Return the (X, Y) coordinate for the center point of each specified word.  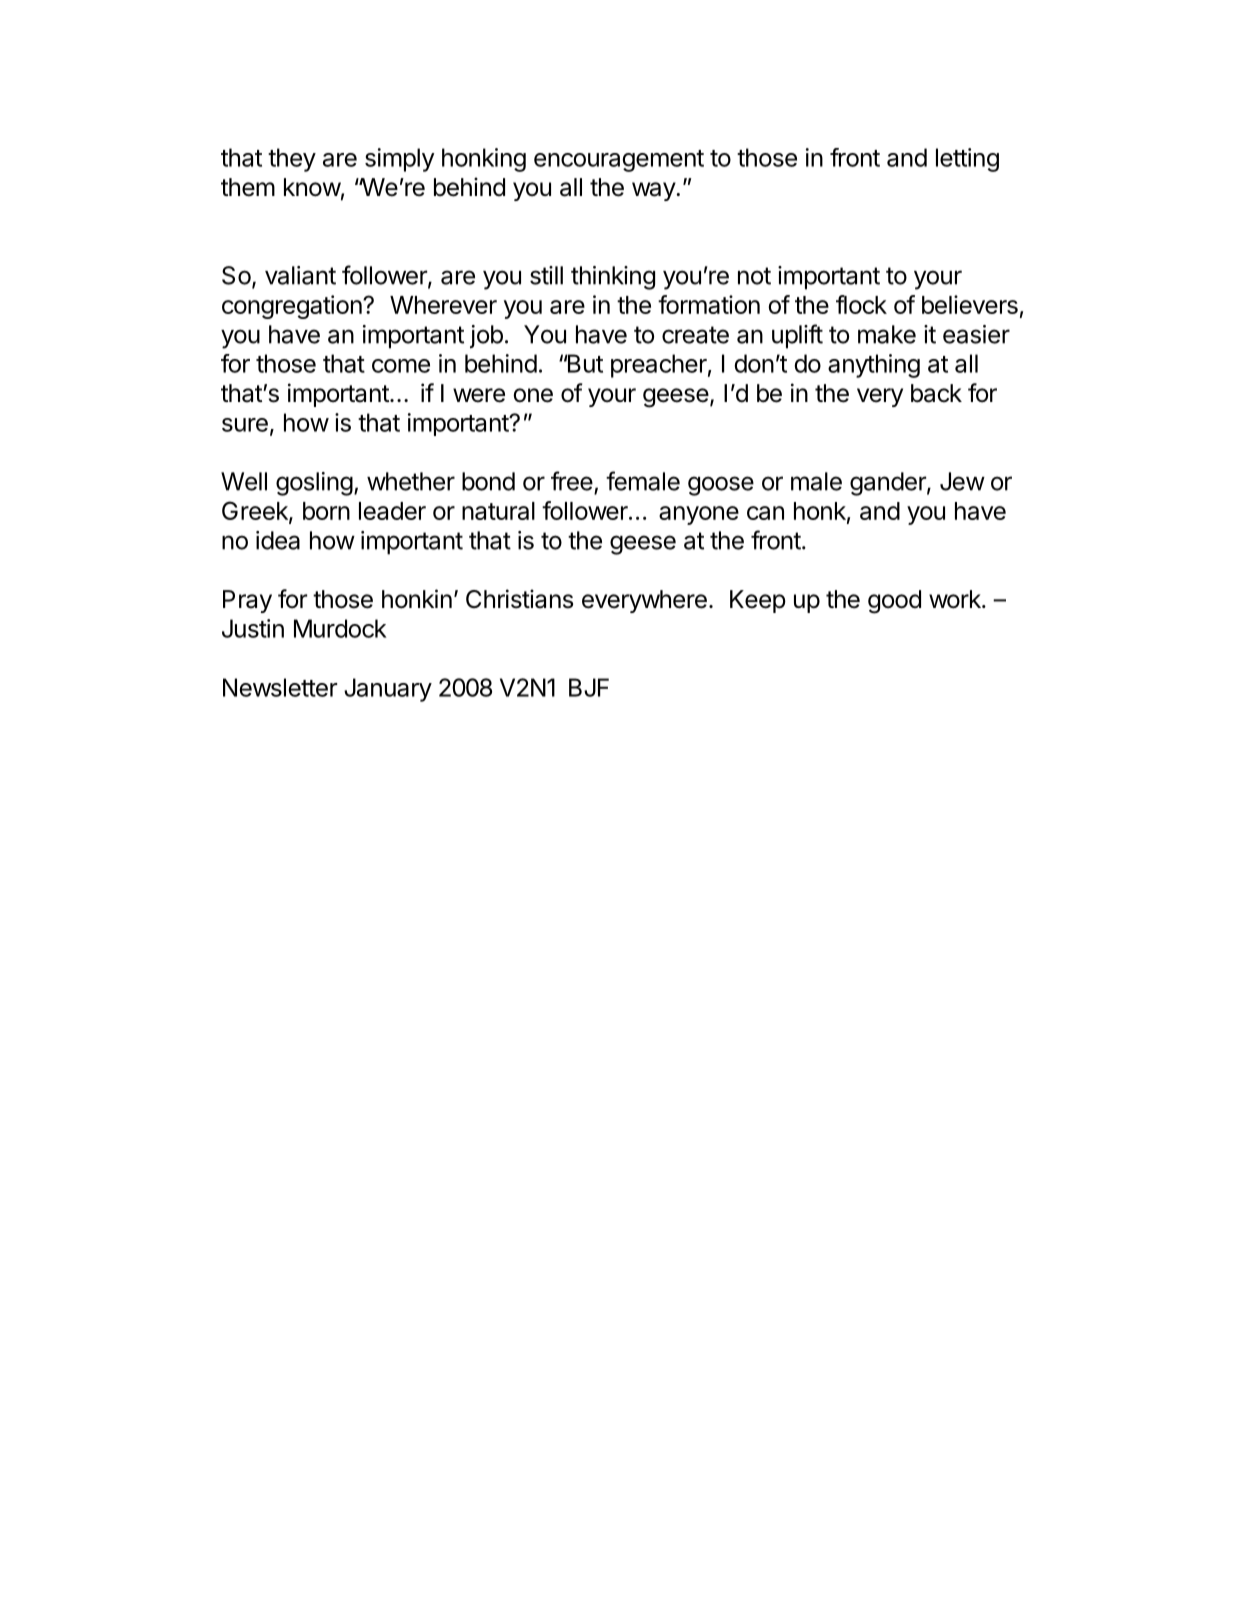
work (956, 599)
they (292, 160)
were (479, 395)
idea (278, 540)
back (936, 393)
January (388, 690)
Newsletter (280, 687)
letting (967, 160)
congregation (292, 307)
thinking (613, 278)
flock (861, 304)
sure (245, 425)
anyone (699, 515)
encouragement (619, 161)
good (894, 602)
